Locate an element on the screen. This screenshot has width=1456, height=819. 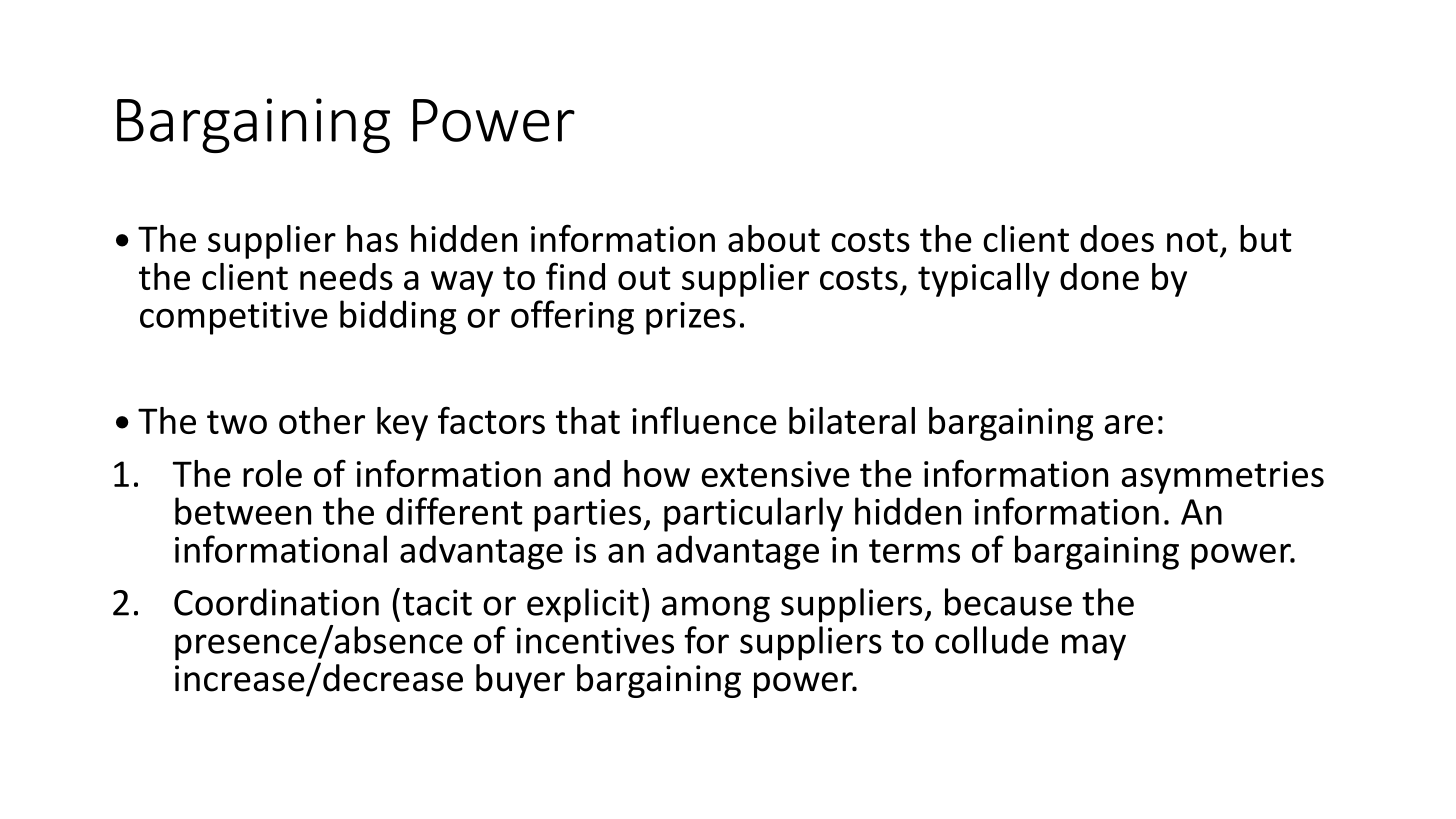
has is located at coordinates (372, 238).
